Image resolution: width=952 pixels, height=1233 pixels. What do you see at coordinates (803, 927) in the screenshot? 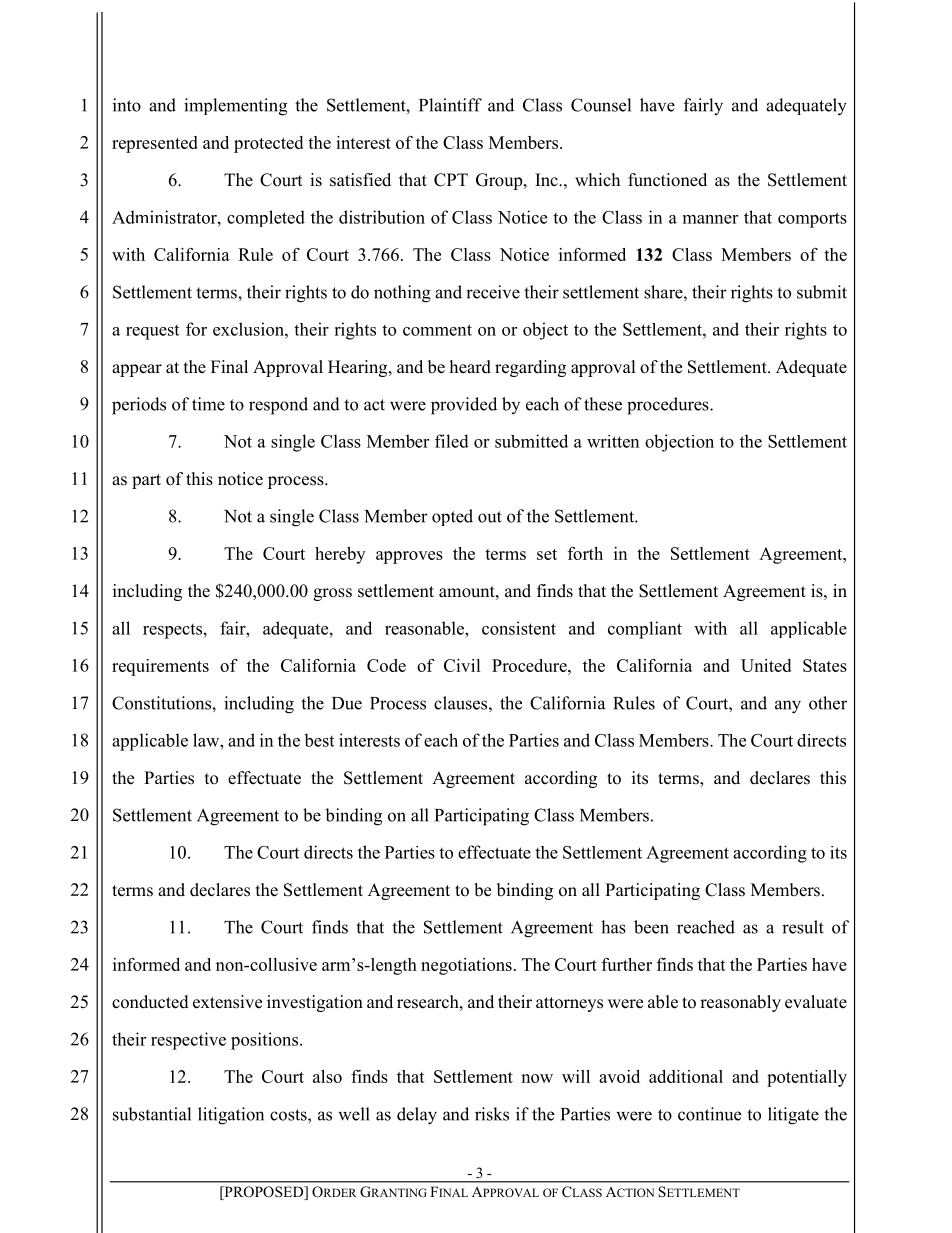
I see `result` at bounding box center [803, 927].
